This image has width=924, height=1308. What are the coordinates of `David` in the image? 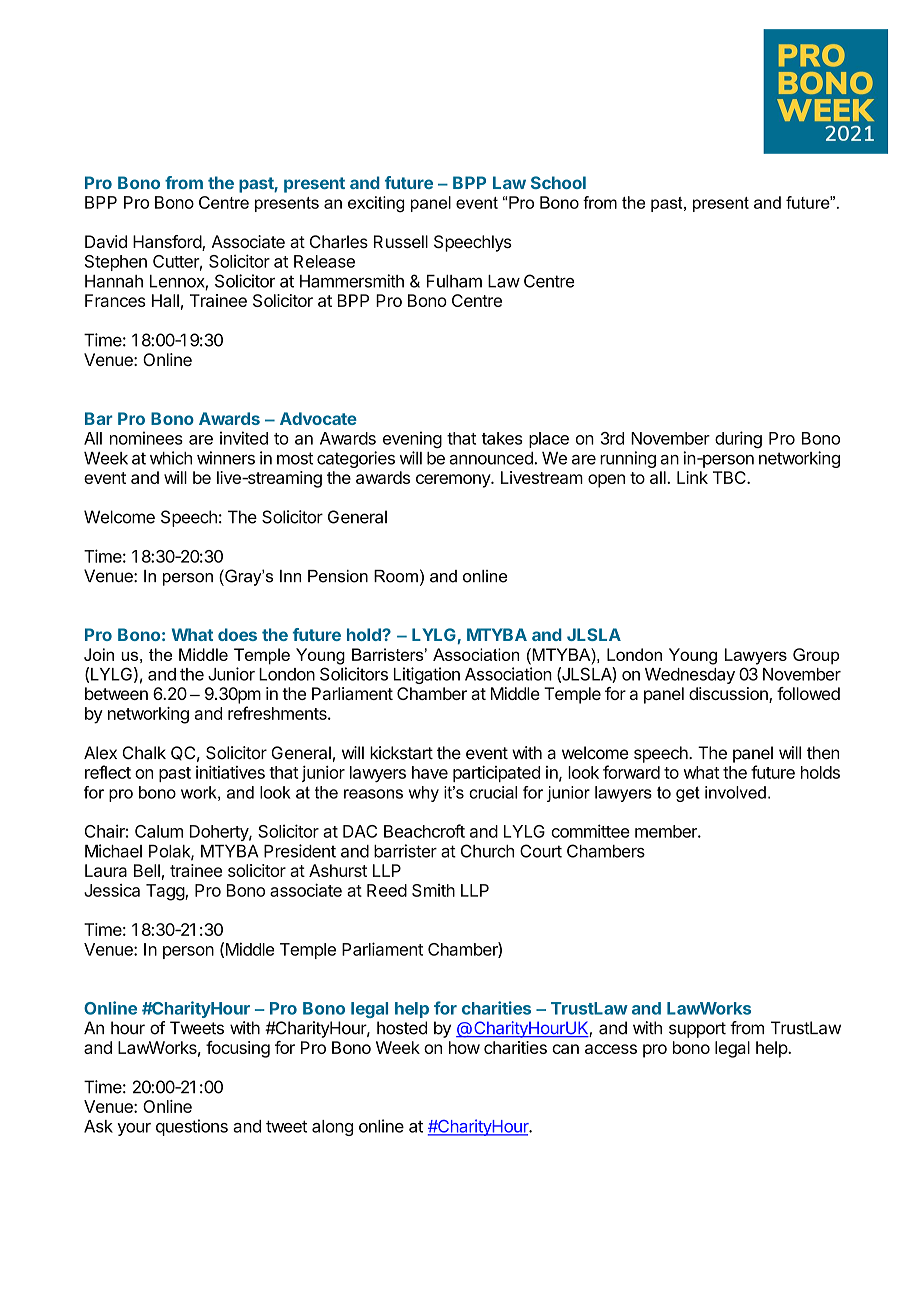 It's located at (106, 241).
